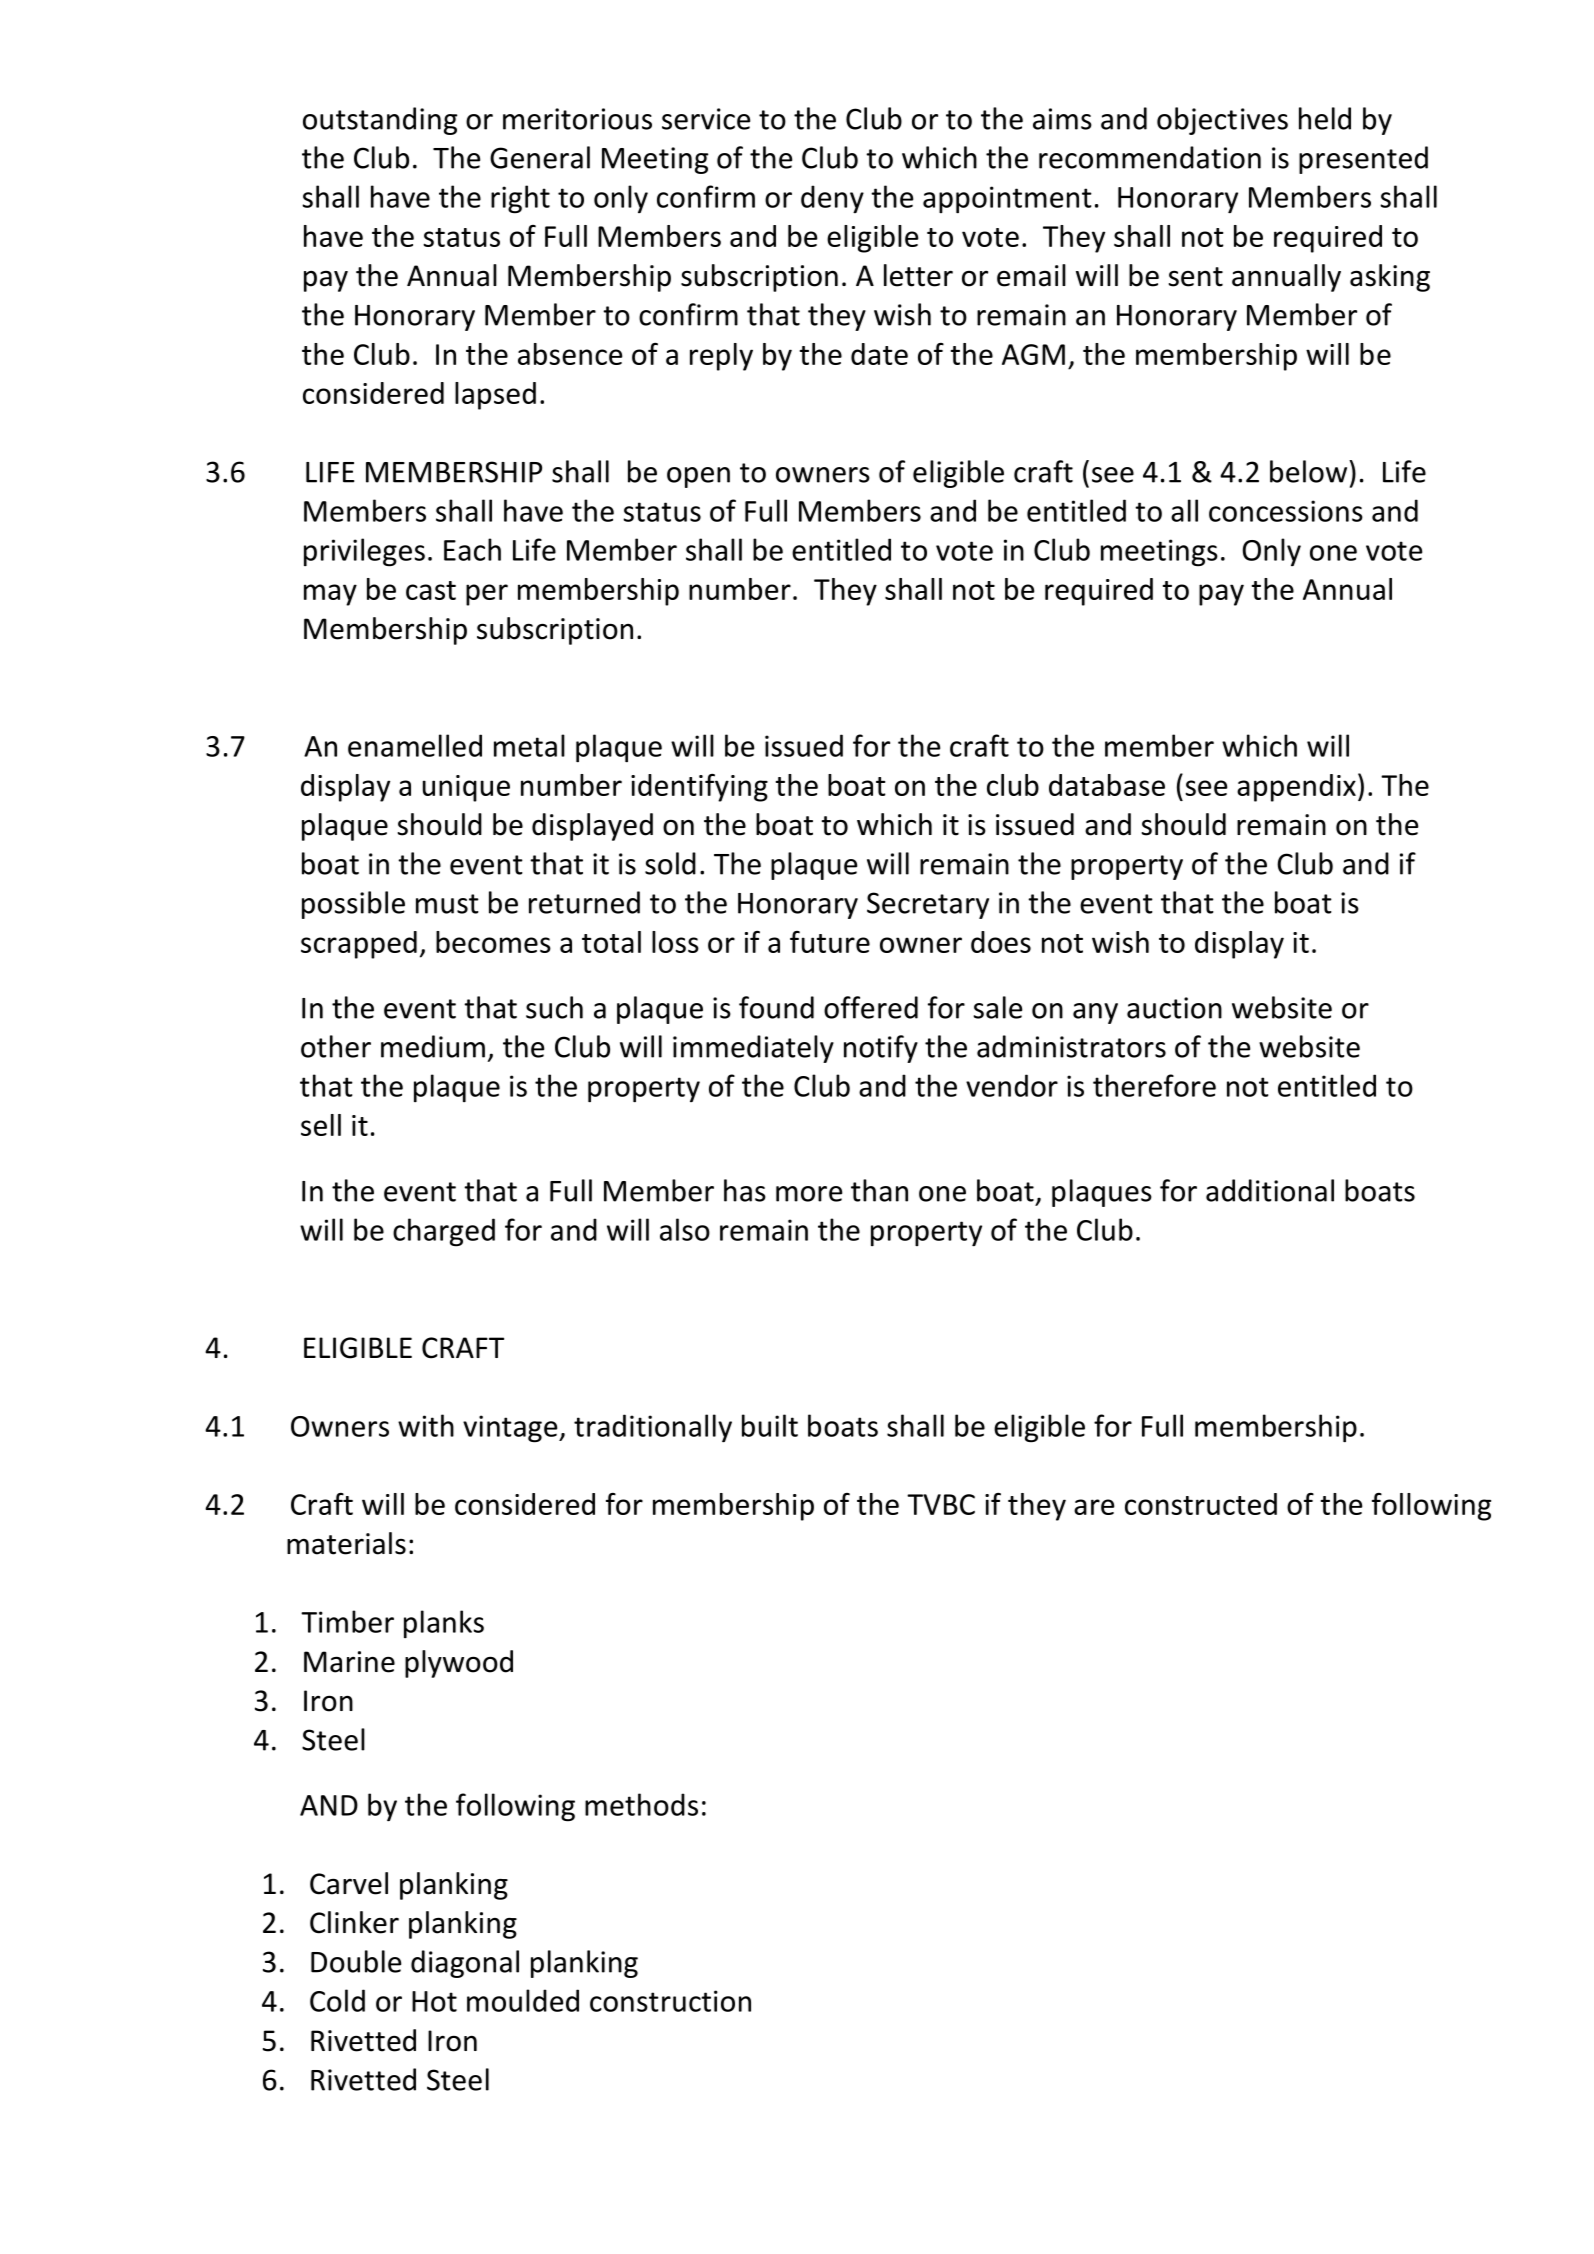 The width and height of the page is (1594, 2254). I want to click on right, so click(520, 199).
